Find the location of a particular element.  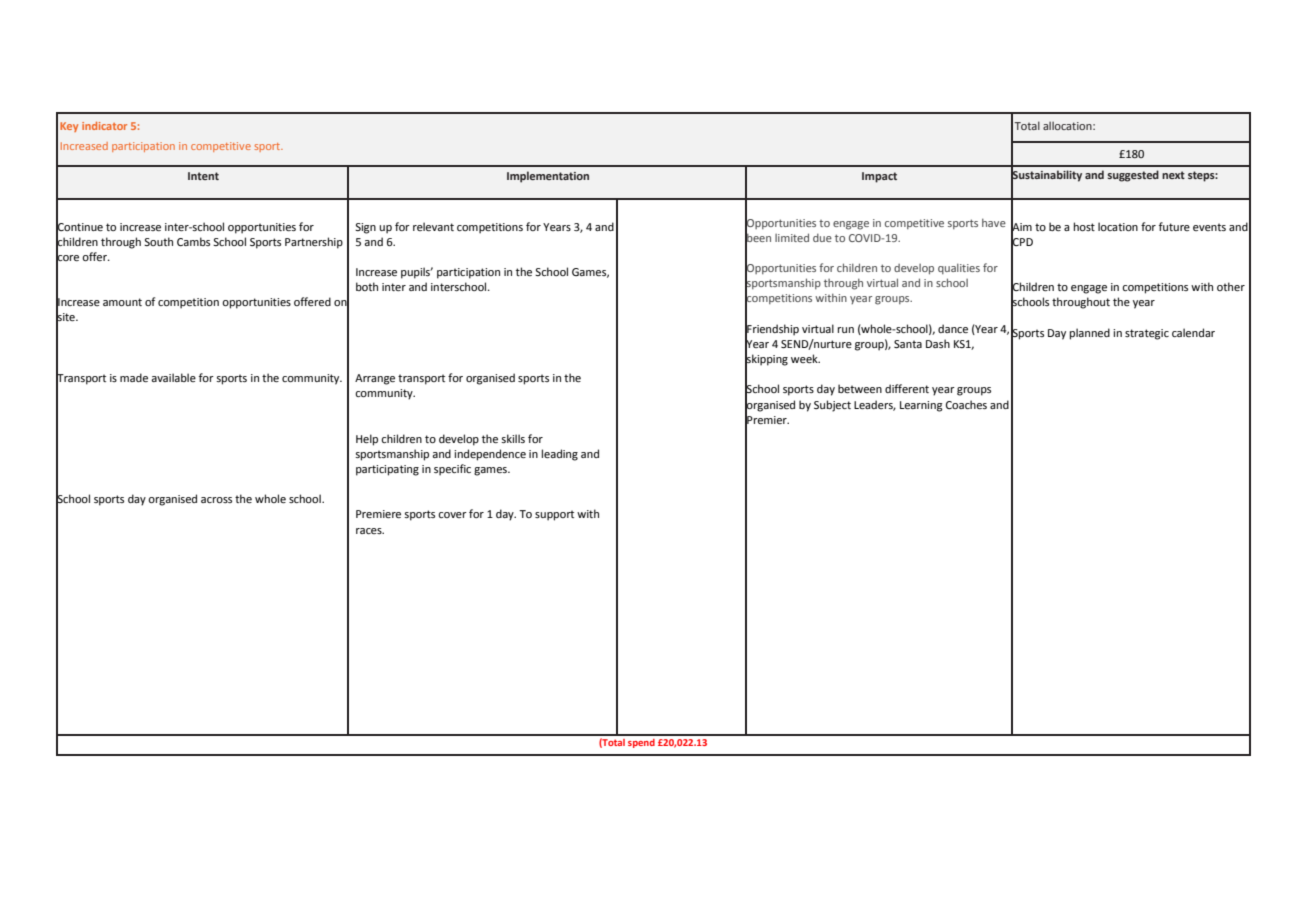

Learning is located at coordinates (921, 406).
